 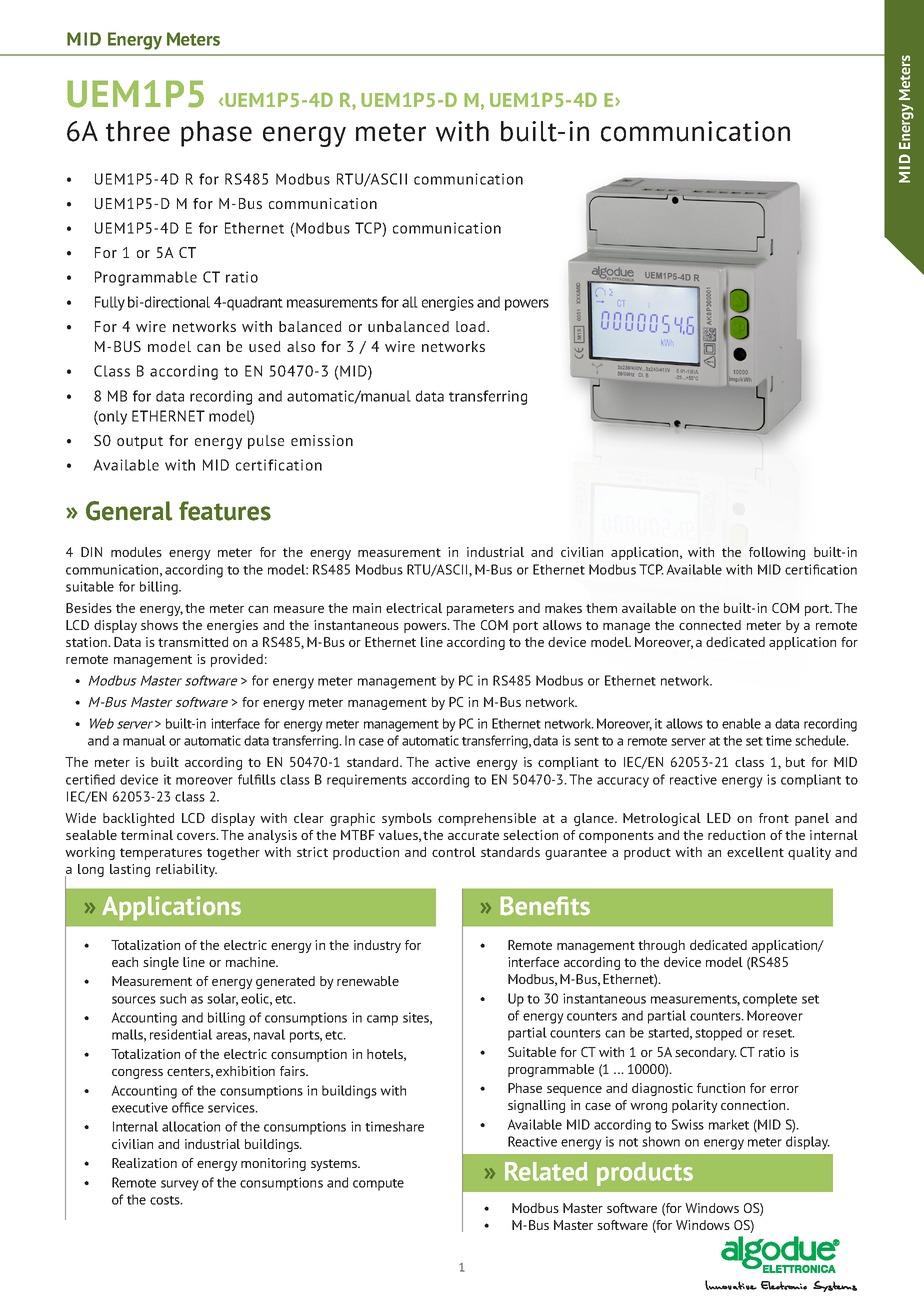 What do you see at coordinates (368, 981) in the image?
I see `renewable` at bounding box center [368, 981].
